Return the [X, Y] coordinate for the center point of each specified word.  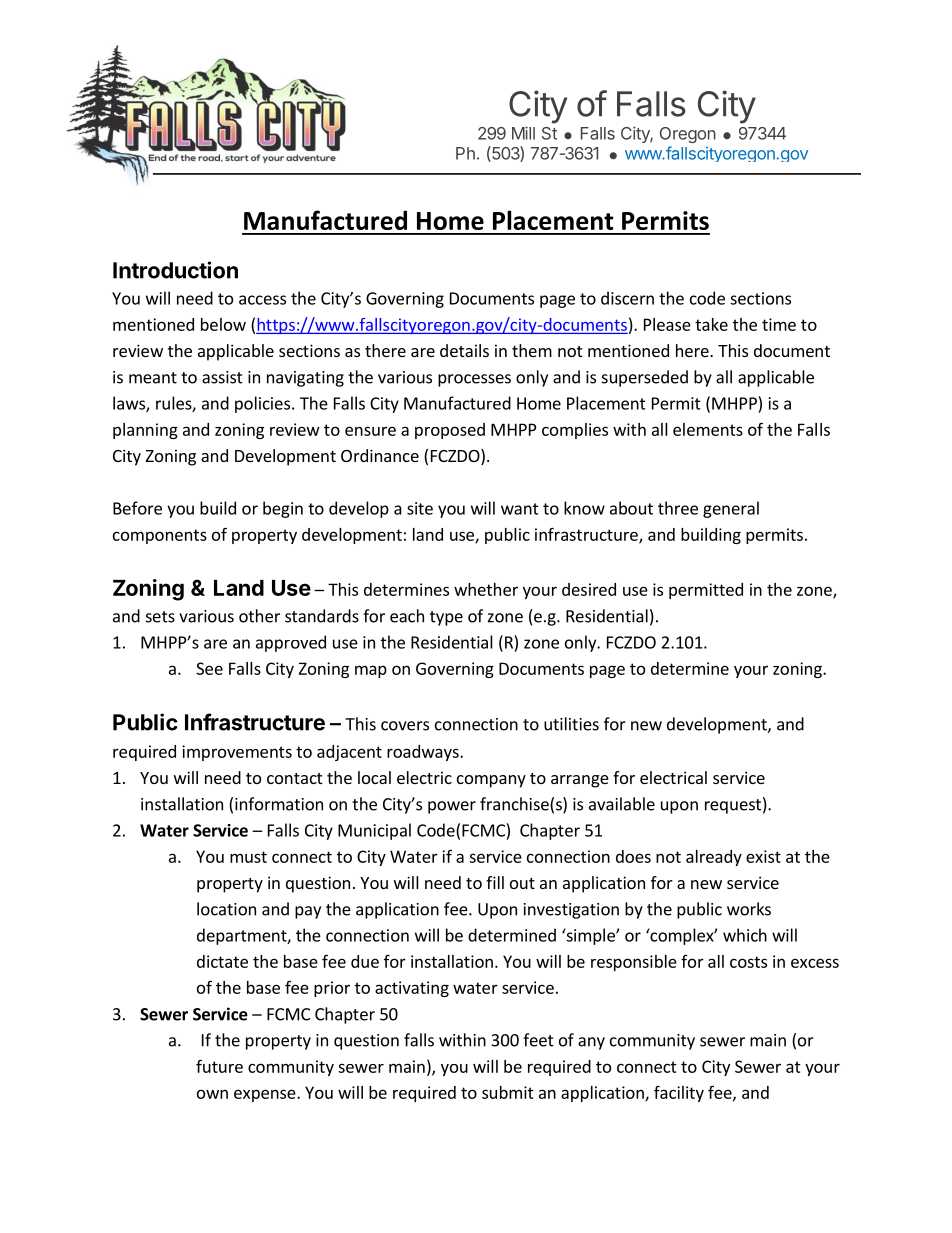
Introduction [175, 270]
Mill [523, 133]
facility [679, 1093]
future [219, 1066]
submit [508, 1092]
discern [627, 298]
